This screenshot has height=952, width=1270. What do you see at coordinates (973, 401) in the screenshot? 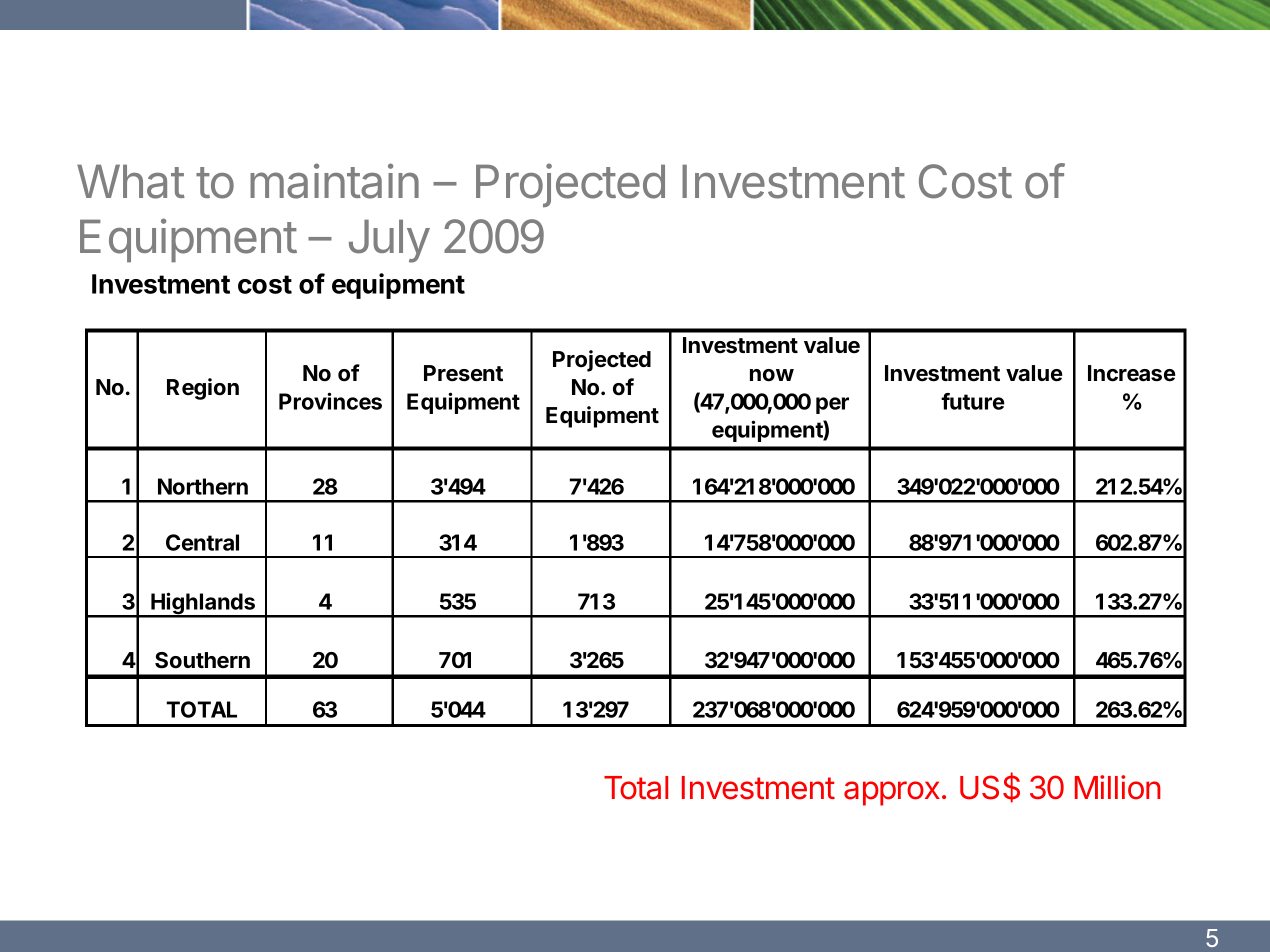
I see `future` at bounding box center [973, 401].
